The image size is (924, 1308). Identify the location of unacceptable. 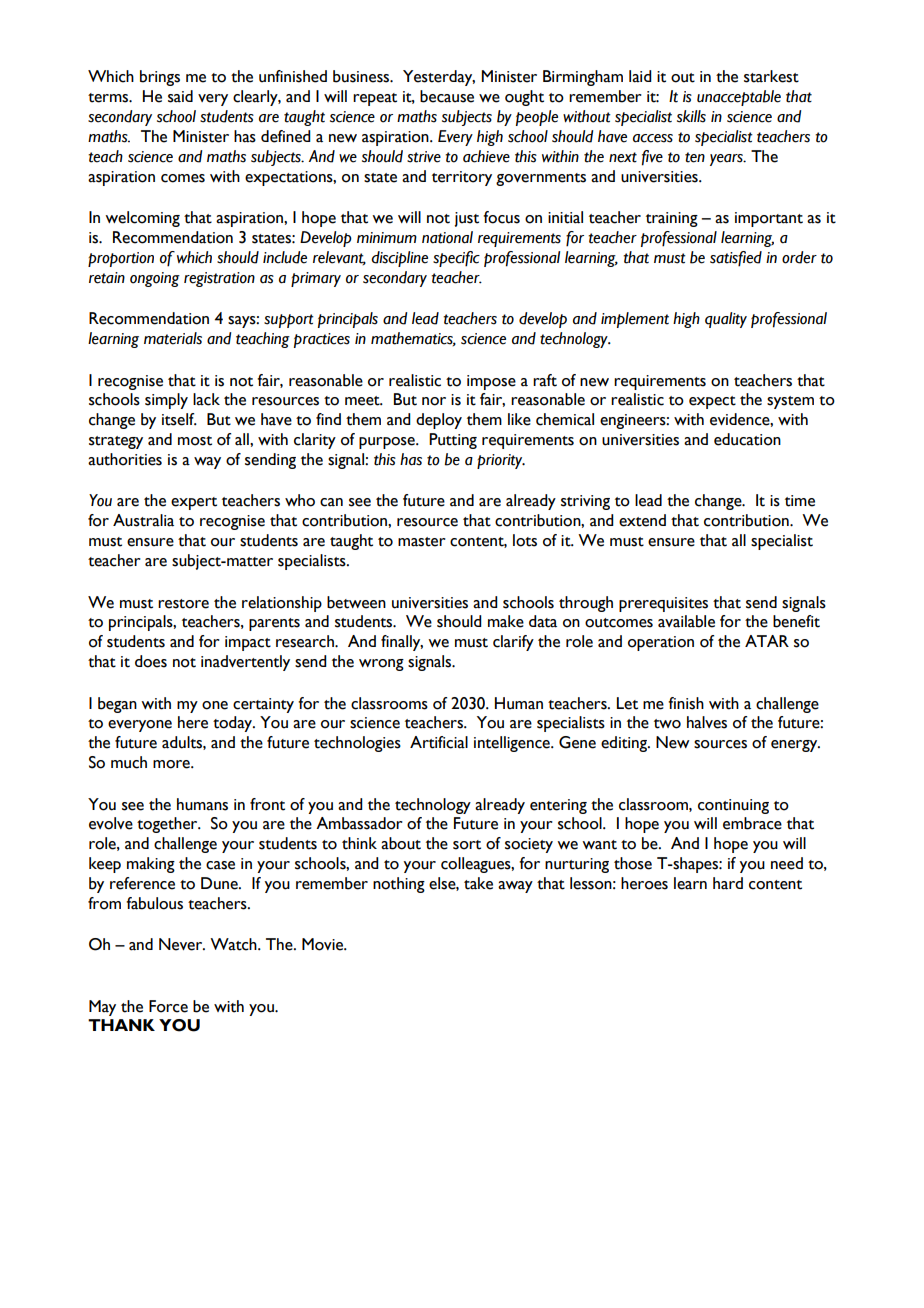
(739, 98).
